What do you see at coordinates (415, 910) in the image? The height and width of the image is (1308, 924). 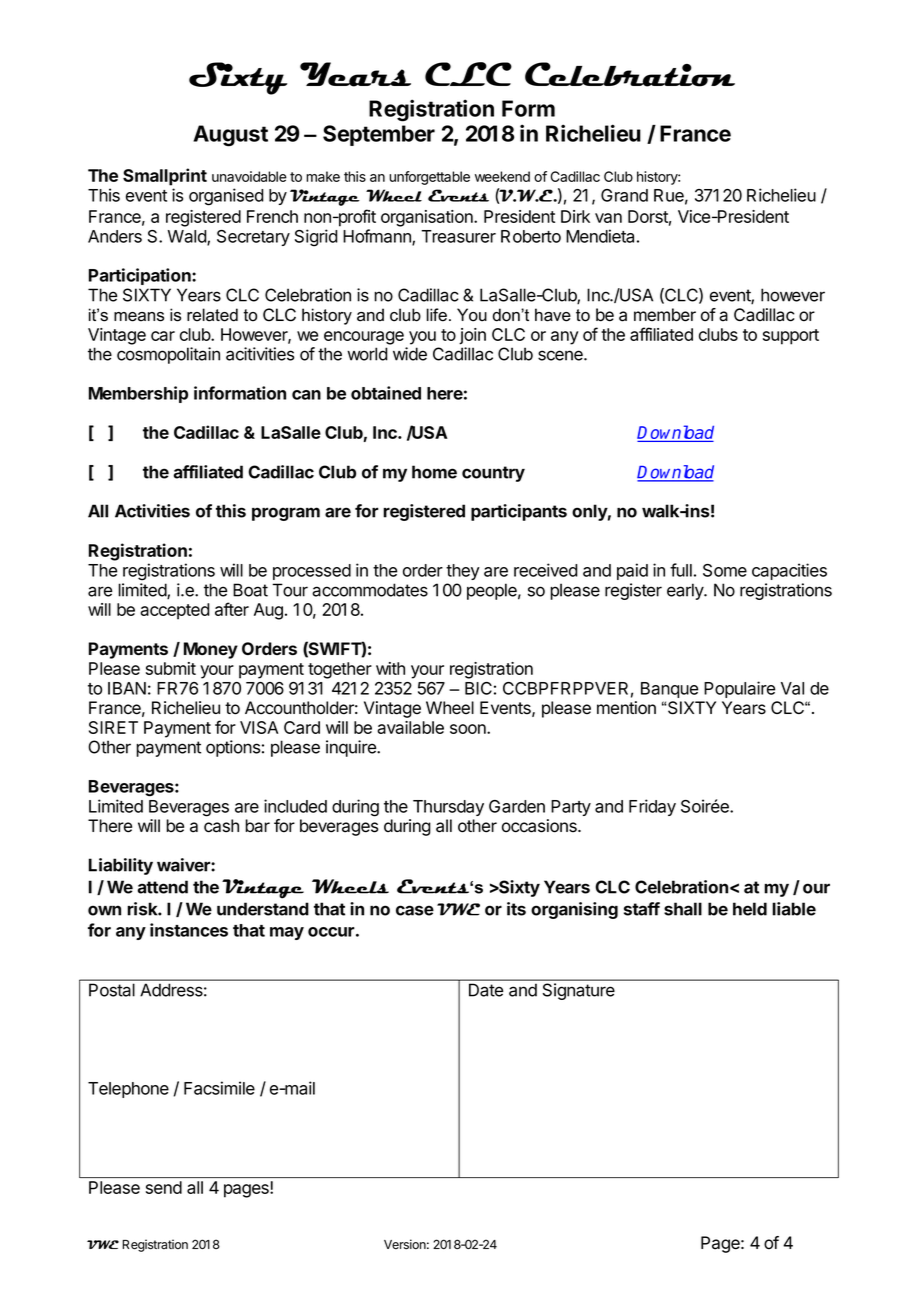 I see `case` at bounding box center [415, 910].
